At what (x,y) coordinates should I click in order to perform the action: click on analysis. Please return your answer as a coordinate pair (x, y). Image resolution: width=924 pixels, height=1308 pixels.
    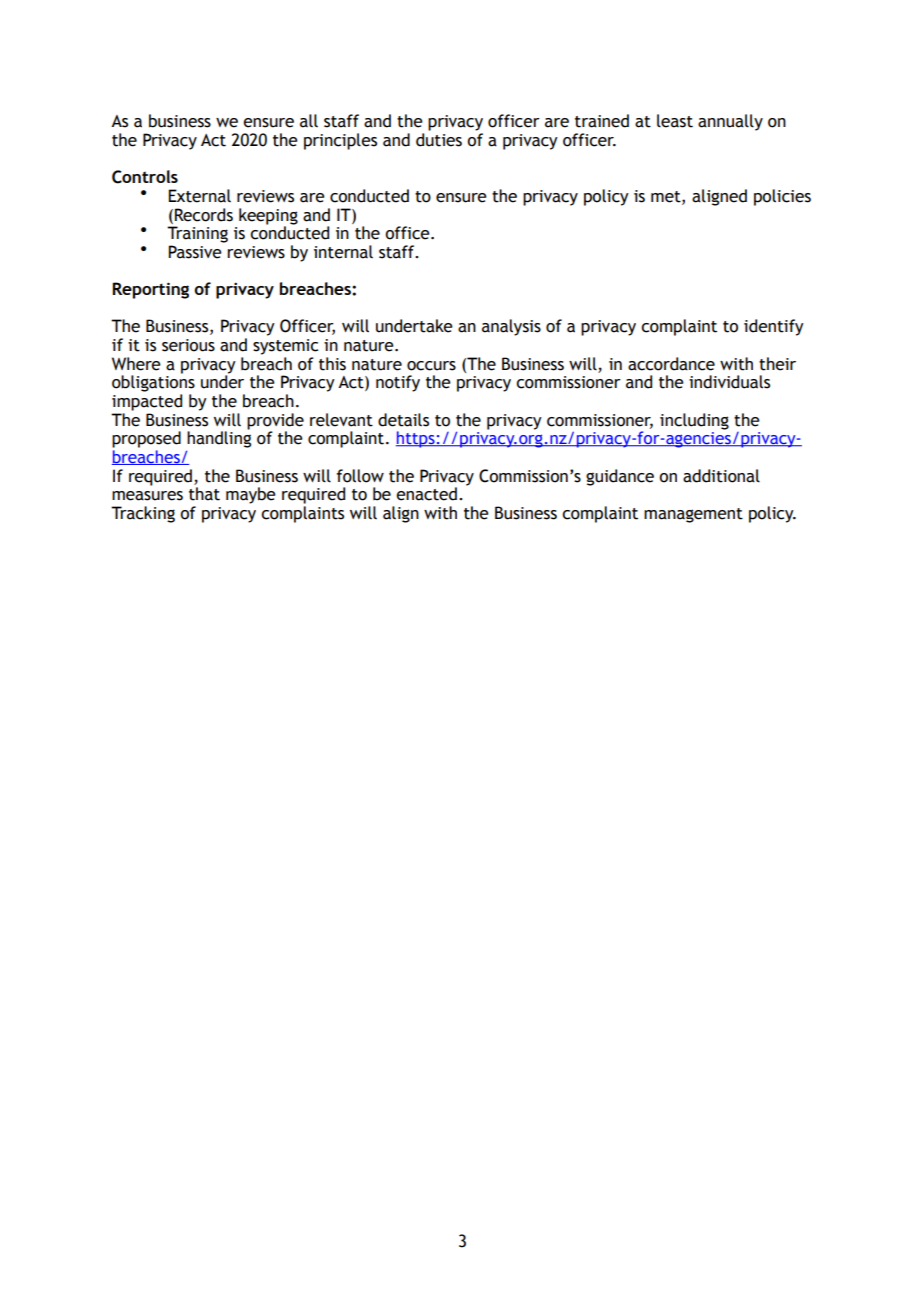
    Looking at the image, I should click on (511, 327).
